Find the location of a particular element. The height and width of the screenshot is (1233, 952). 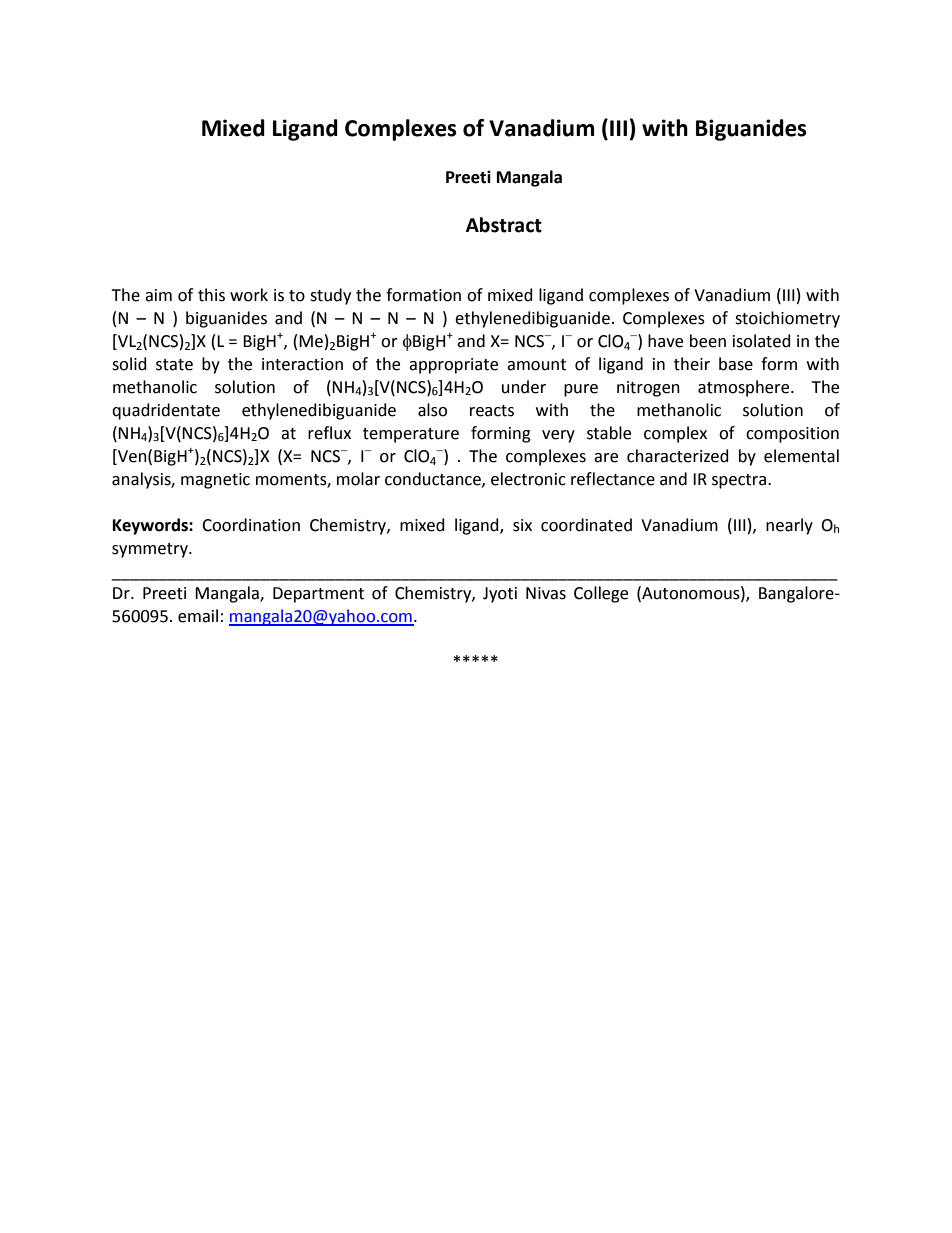

spectra is located at coordinates (739, 481).
